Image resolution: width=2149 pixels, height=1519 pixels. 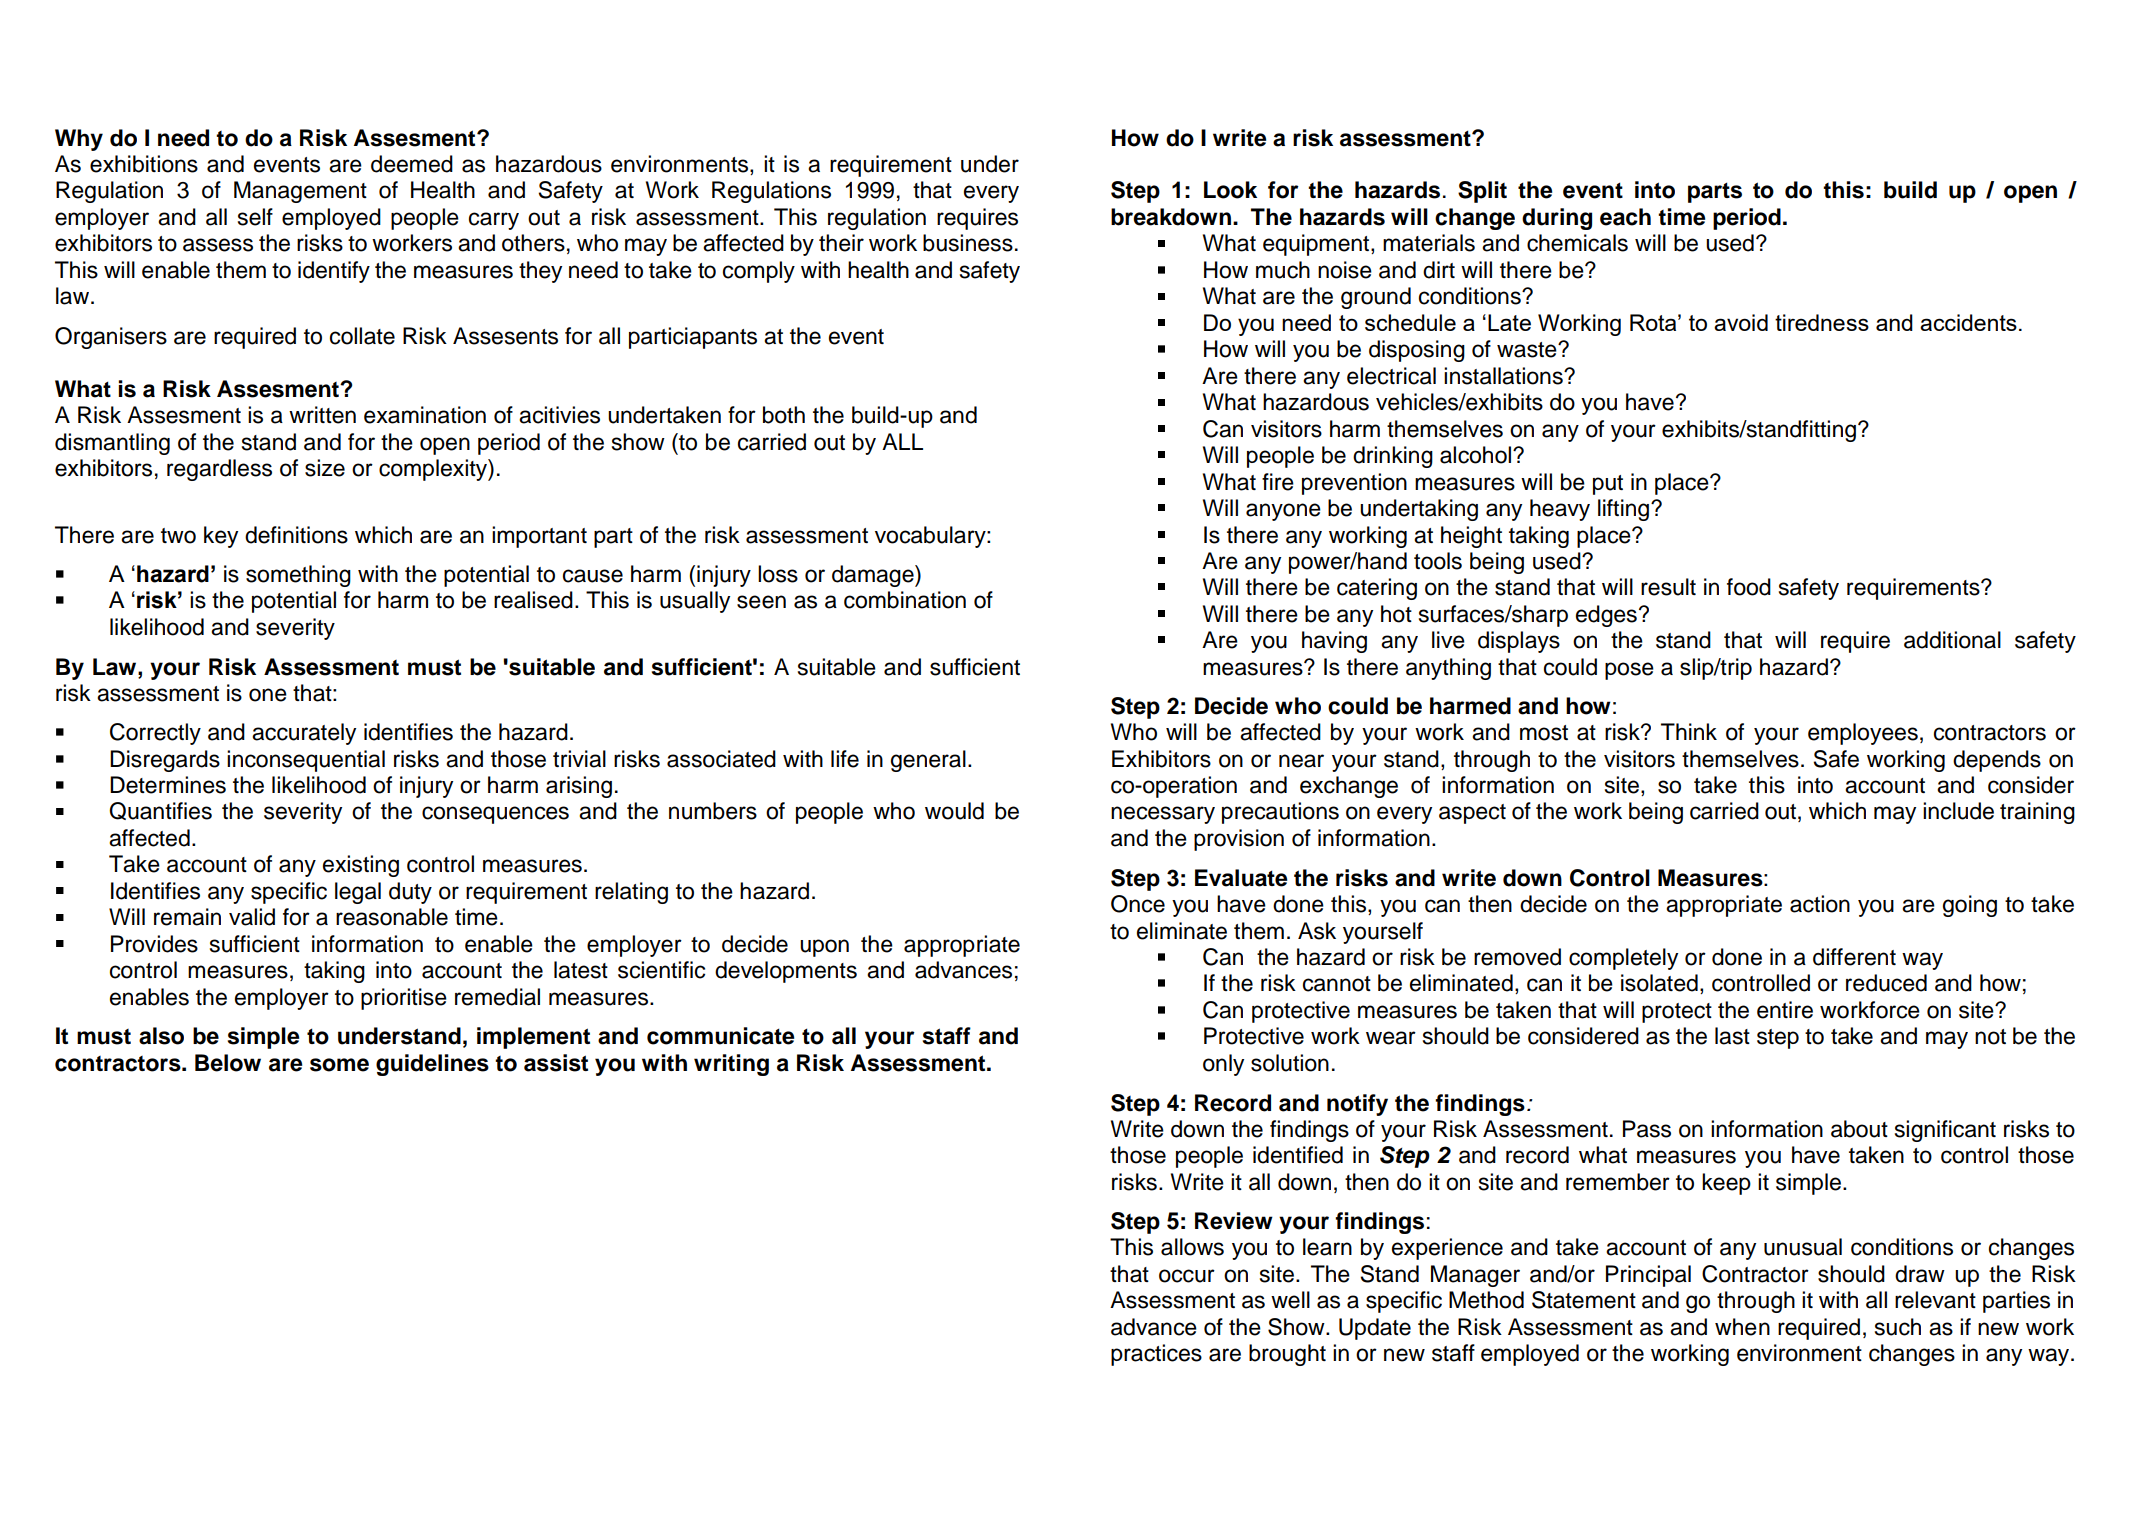 What do you see at coordinates (1608, 485) in the document?
I see `put` at bounding box center [1608, 485].
